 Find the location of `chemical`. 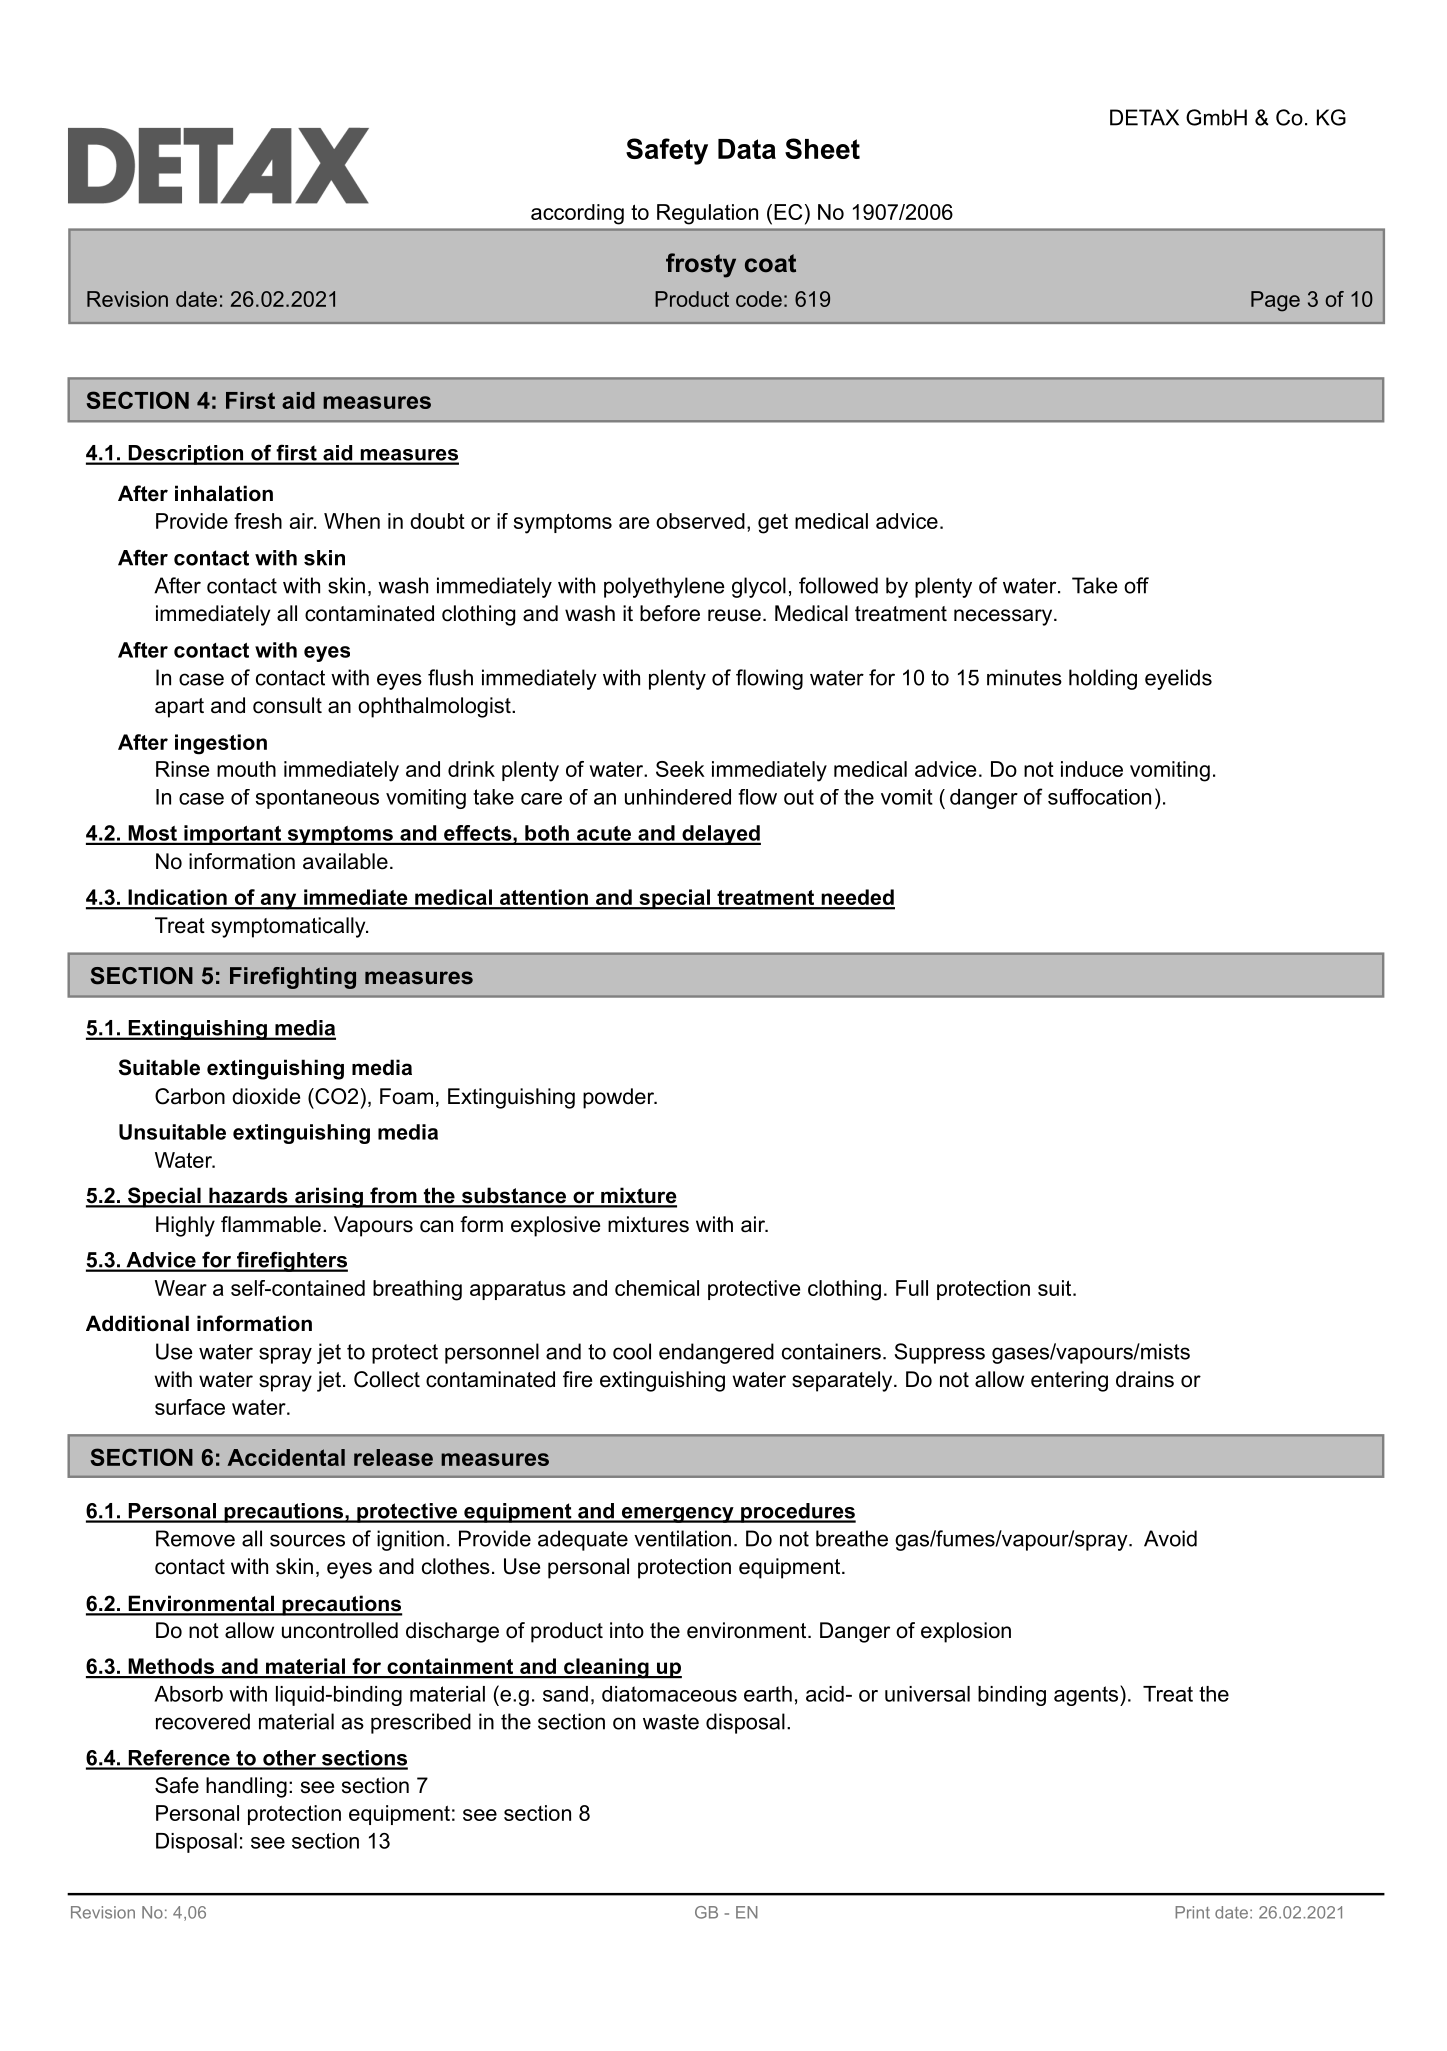

chemical is located at coordinates (657, 1288).
